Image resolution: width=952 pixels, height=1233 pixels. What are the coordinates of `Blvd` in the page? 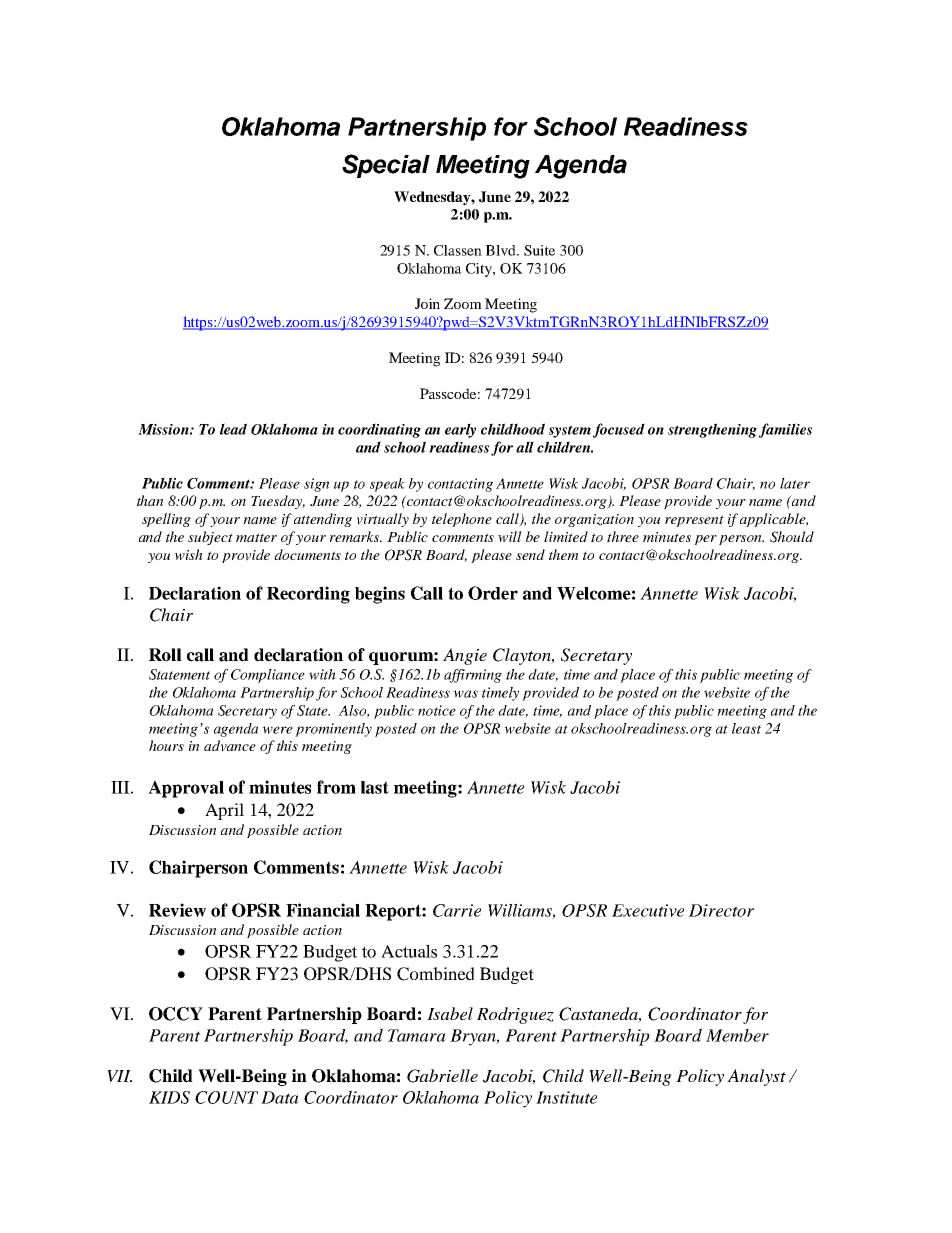 It's located at (502, 250).
